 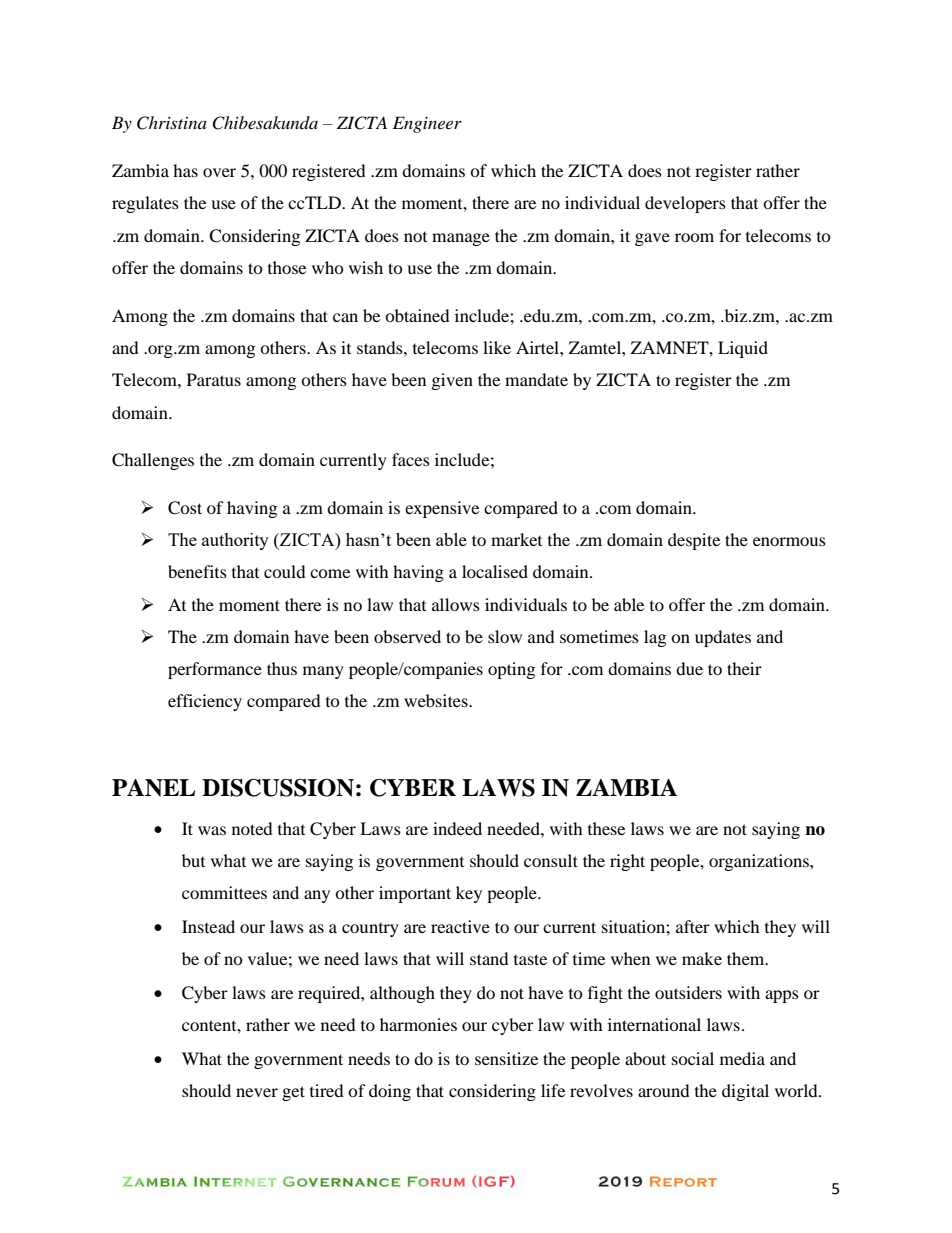 I want to click on Engineer, so click(x=427, y=124).
